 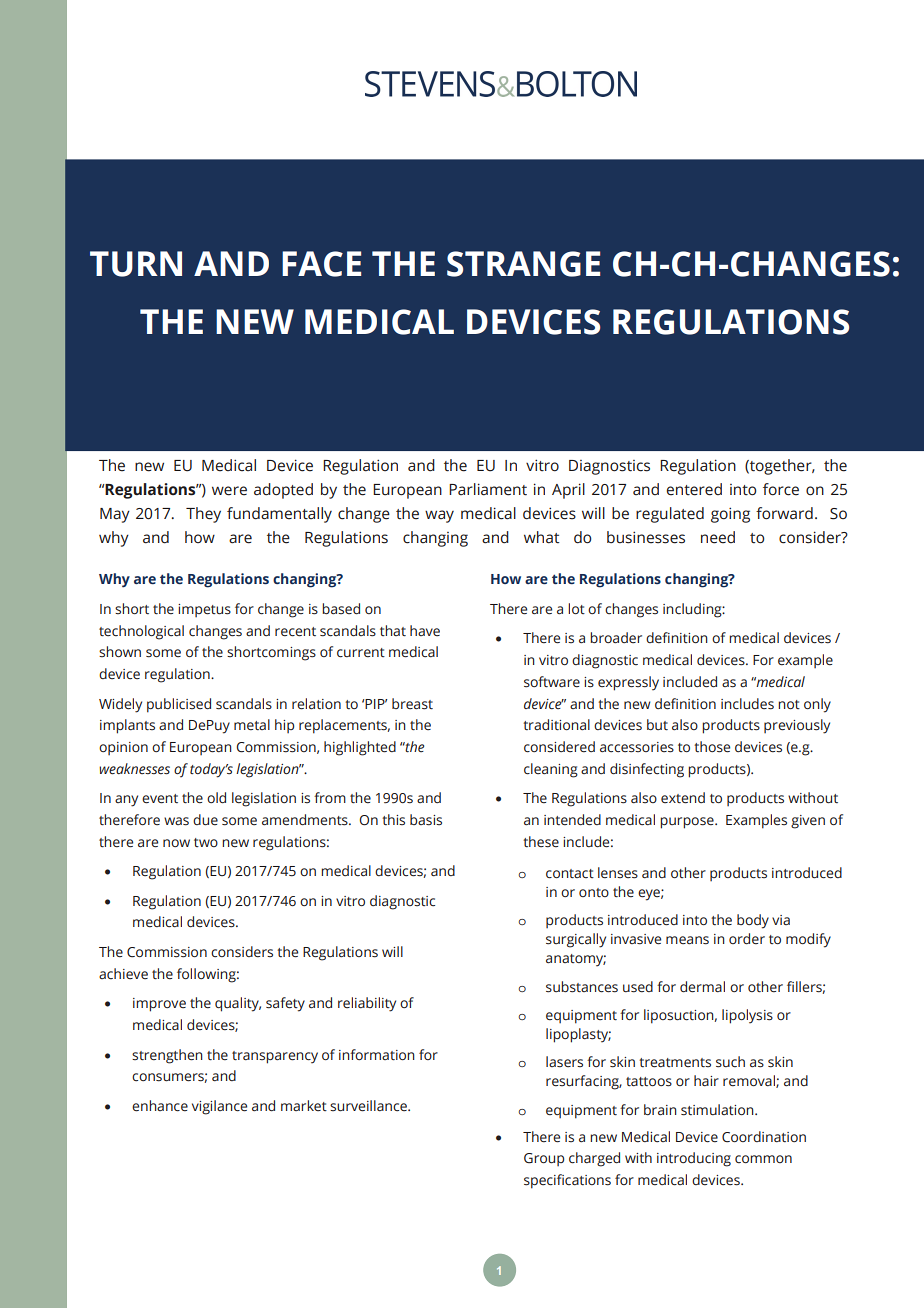 I want to click on vigilance, so click(x=219, y=1107).
